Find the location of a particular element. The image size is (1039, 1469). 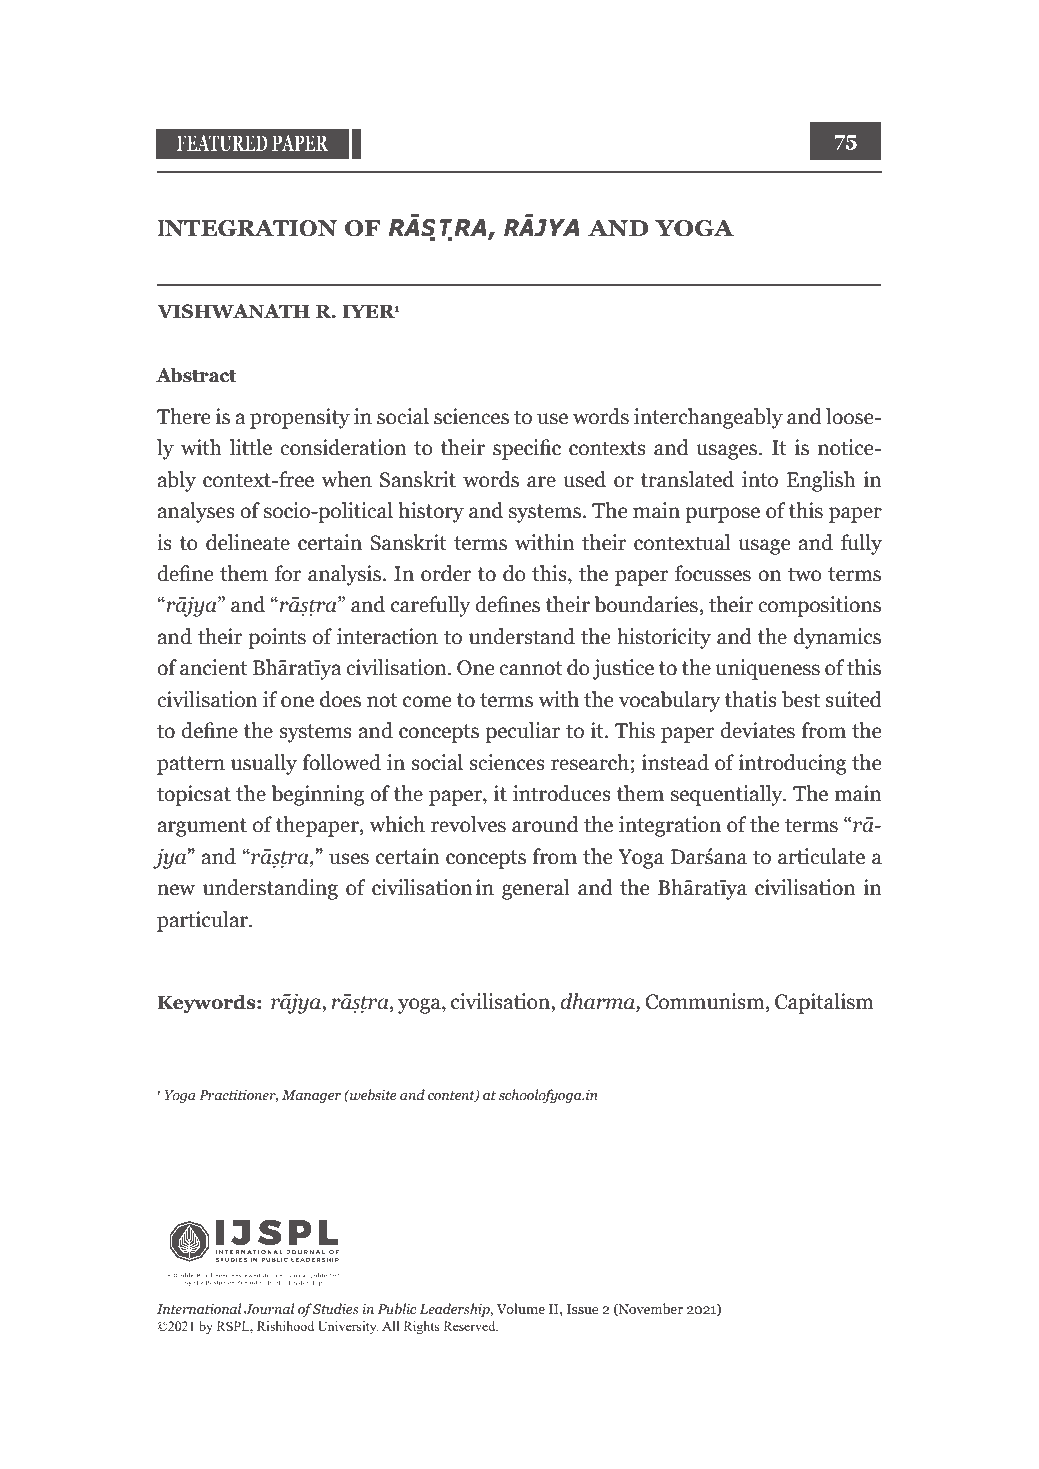

Volume is located at coordinates (521, 1308).
